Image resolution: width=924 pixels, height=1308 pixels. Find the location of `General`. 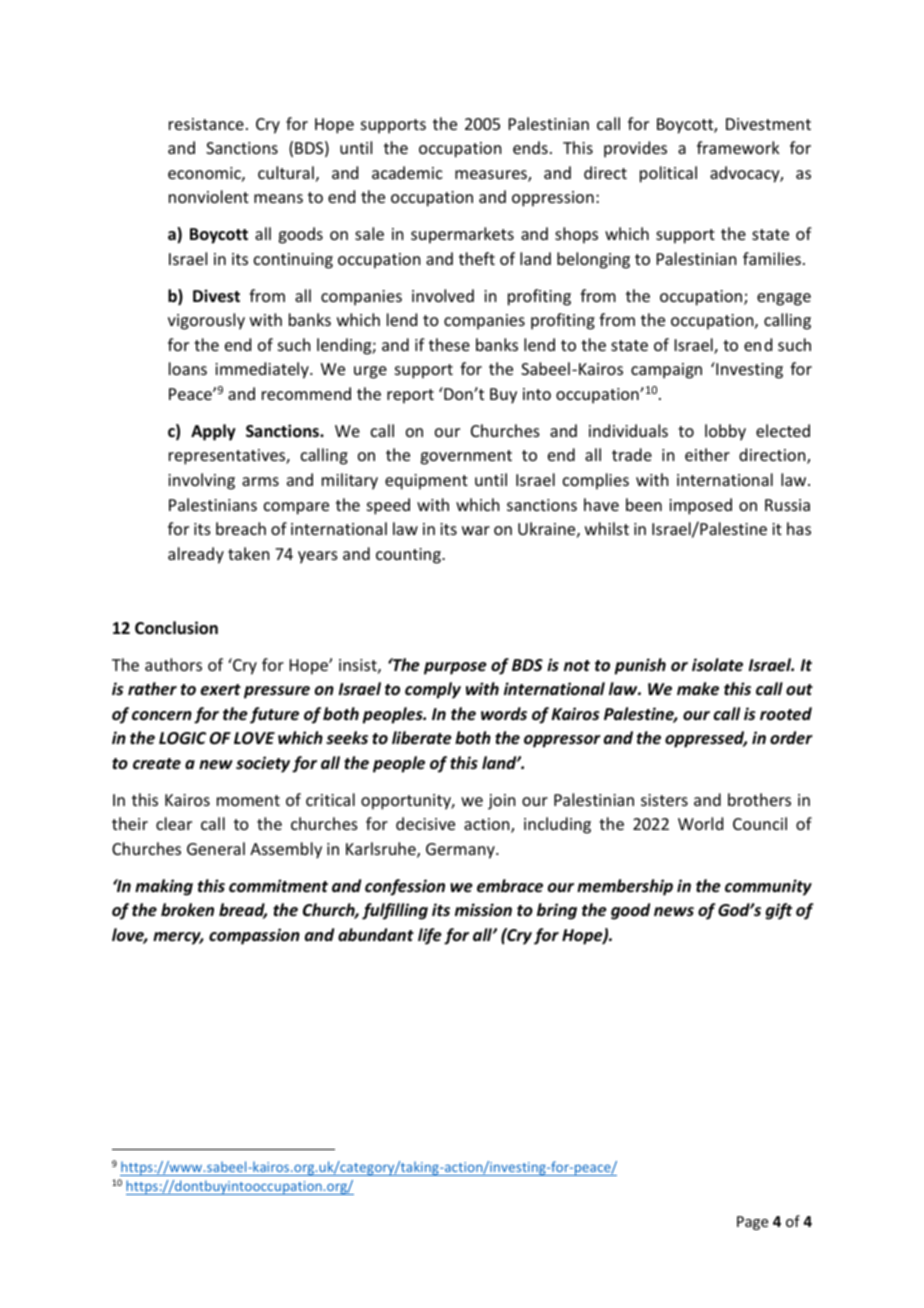

General is located at coordinates (216, 848).
